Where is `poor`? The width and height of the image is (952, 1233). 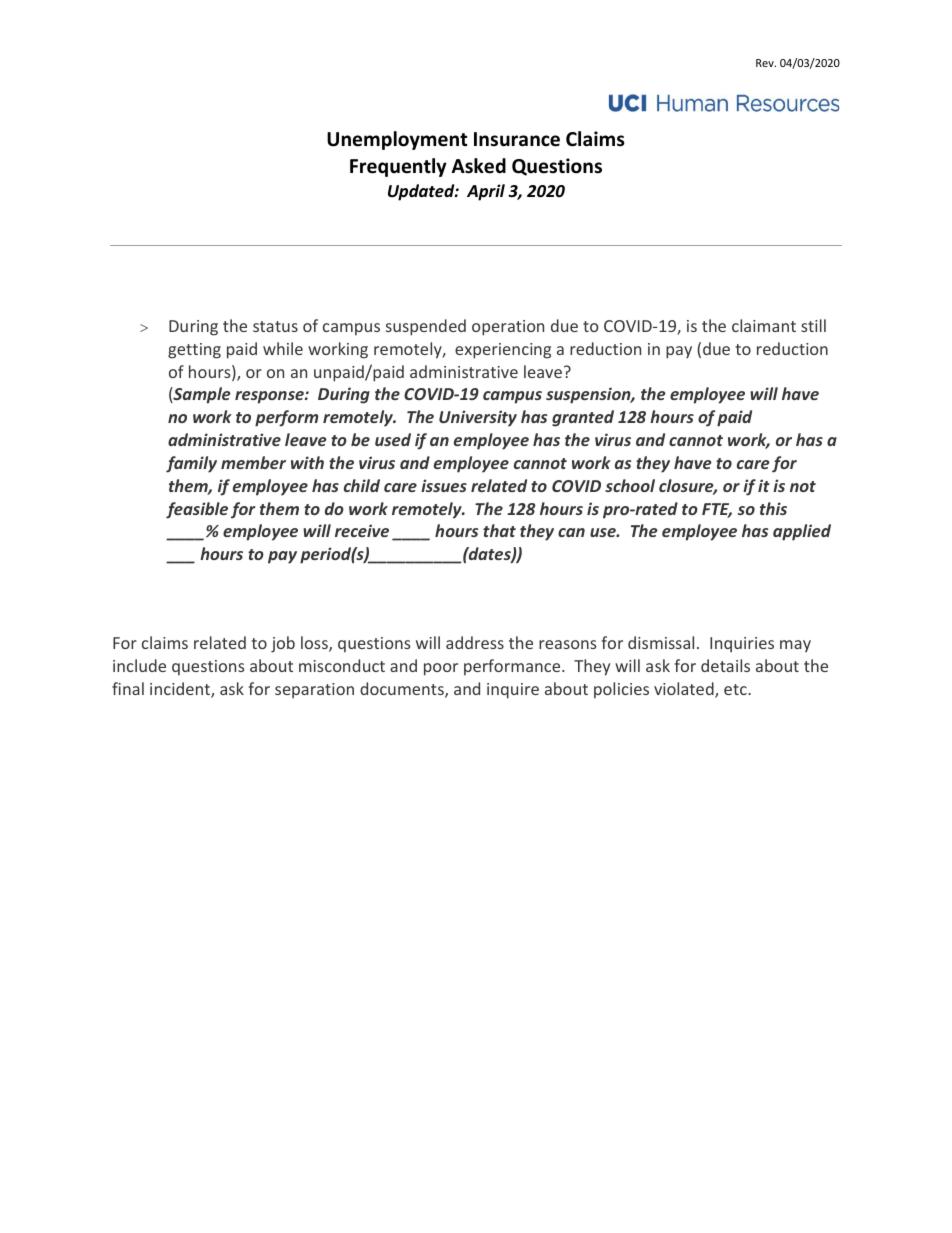
poor is located at coordinates (441, 669).
